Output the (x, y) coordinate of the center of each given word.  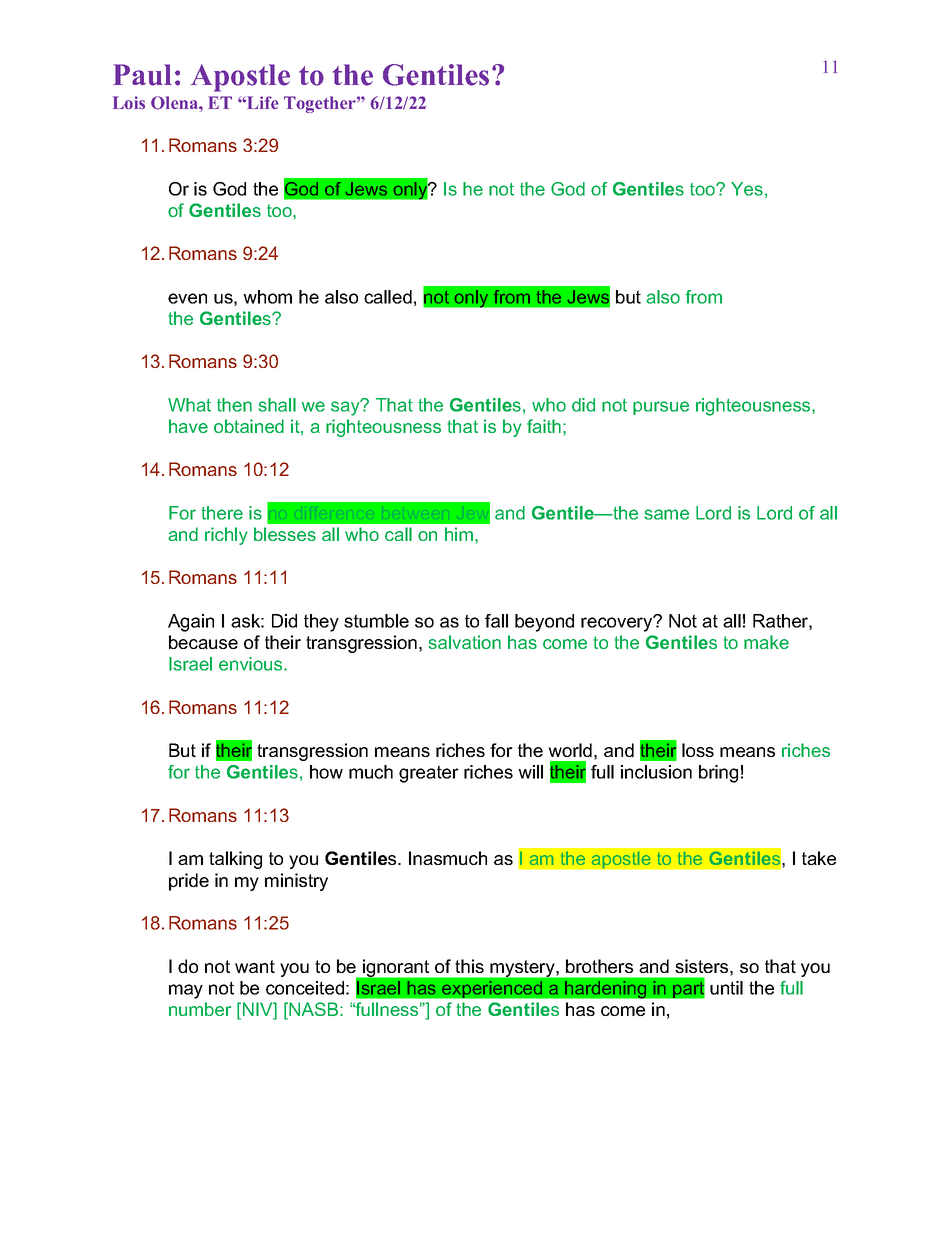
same (666, 514)
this (469, 966)
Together (321, 104)
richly (226, 536)
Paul (142, 75)
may (186, 991)
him (459, 534)
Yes (747, 189)
